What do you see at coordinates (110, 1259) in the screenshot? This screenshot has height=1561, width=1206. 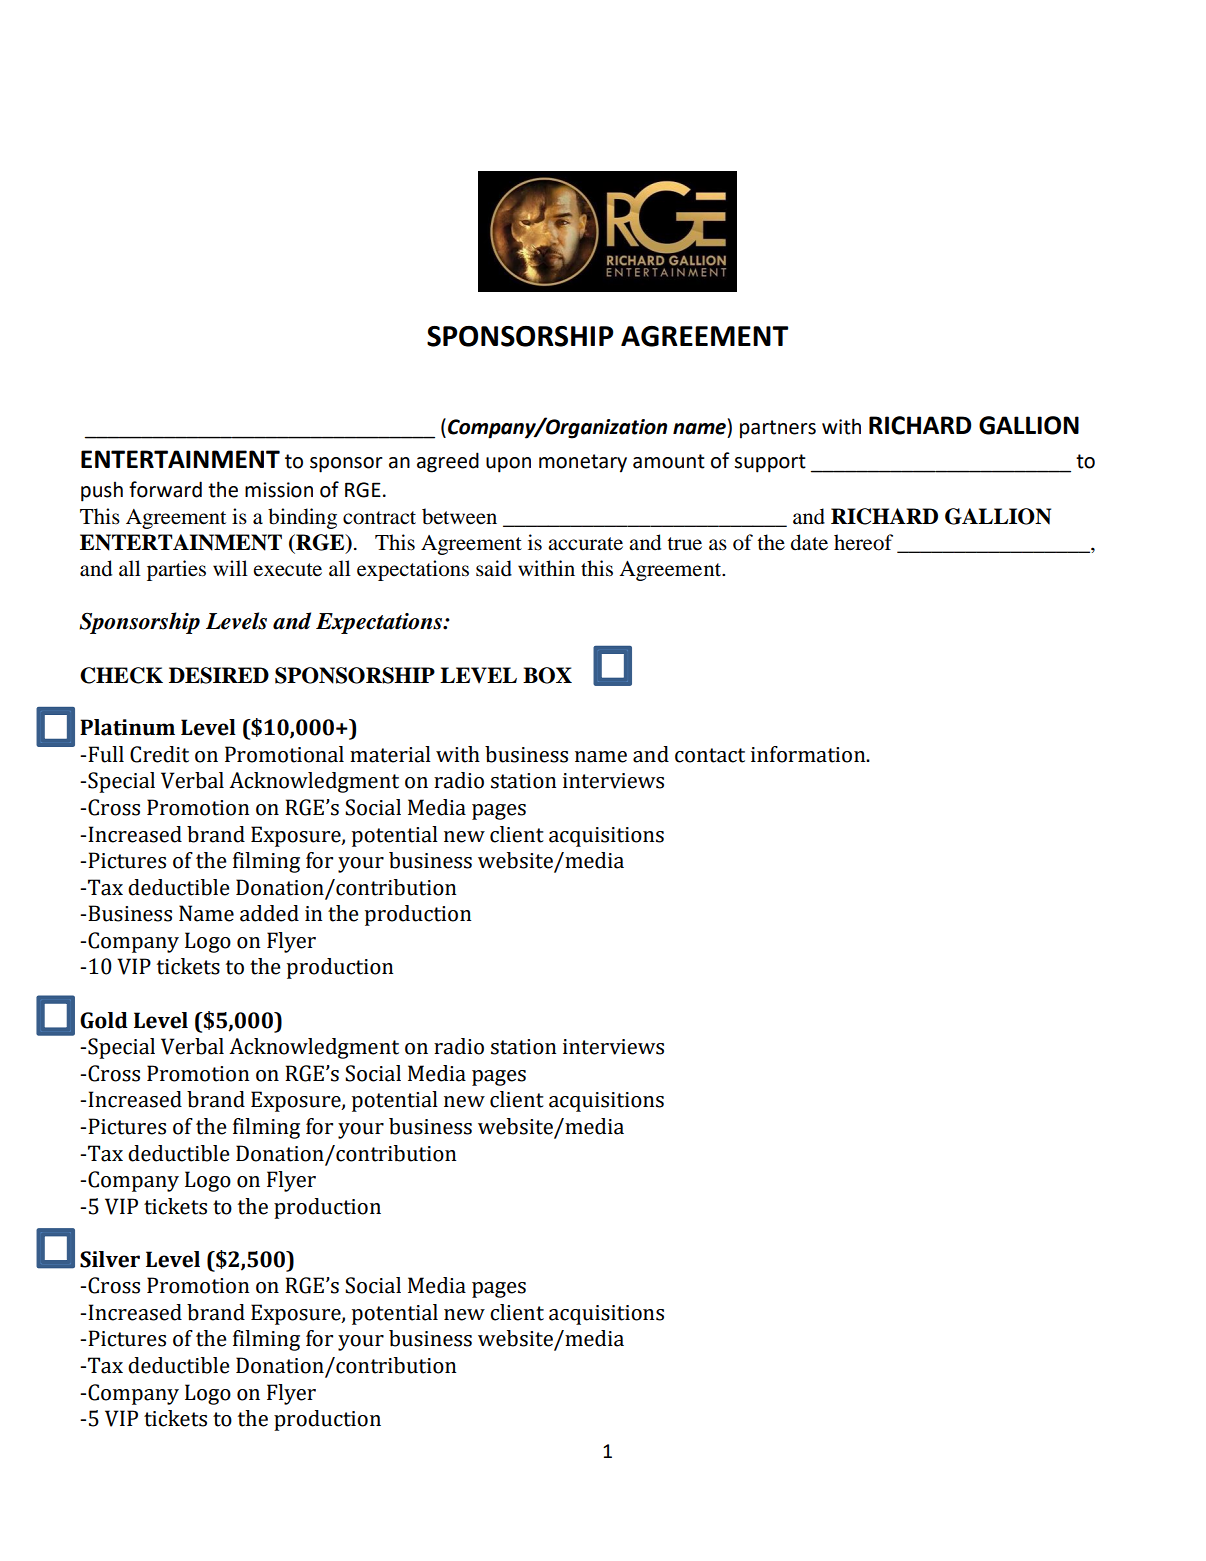 I see `Silver` at bounding box center [110, 1259].
